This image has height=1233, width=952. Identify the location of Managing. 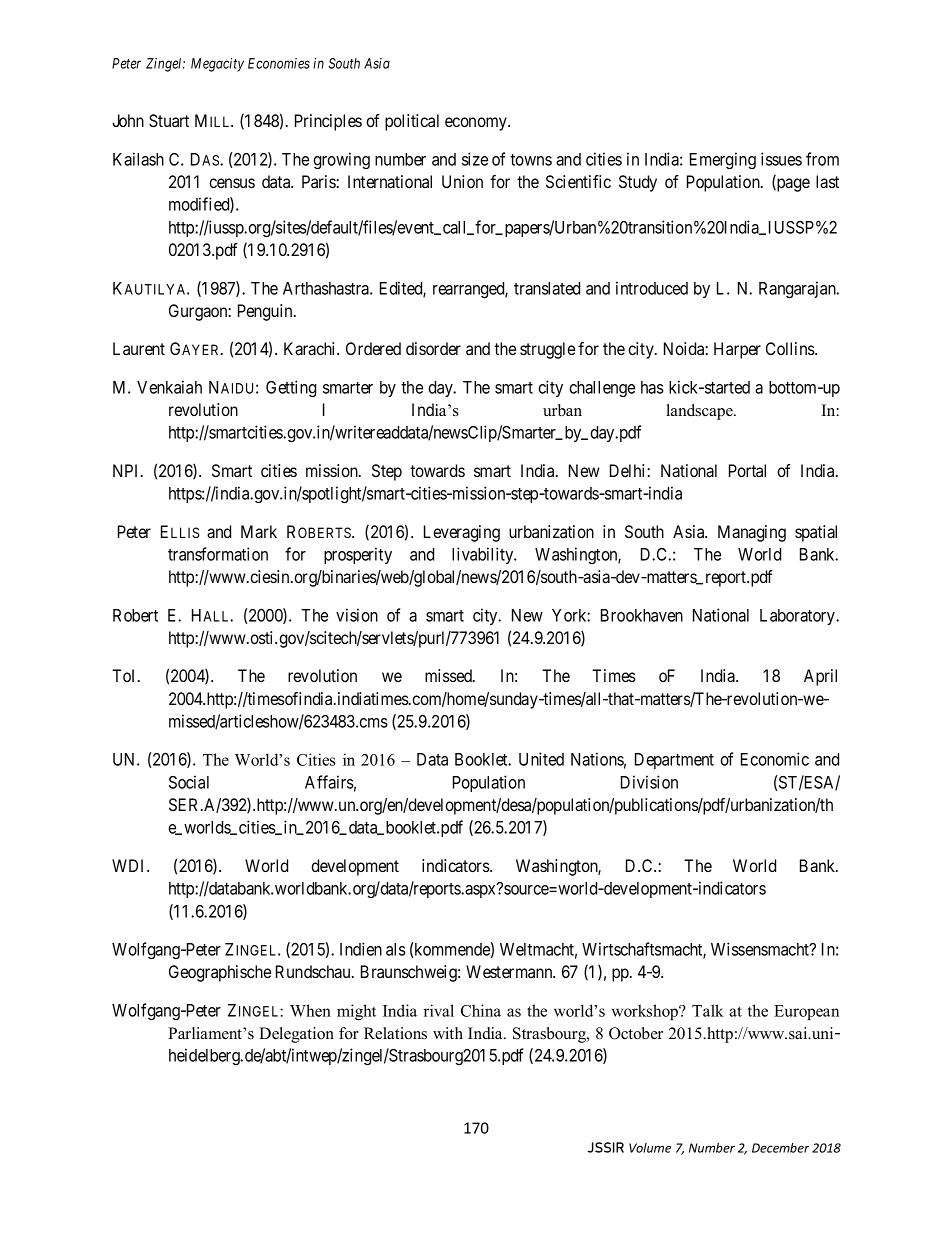
(752, 533).
